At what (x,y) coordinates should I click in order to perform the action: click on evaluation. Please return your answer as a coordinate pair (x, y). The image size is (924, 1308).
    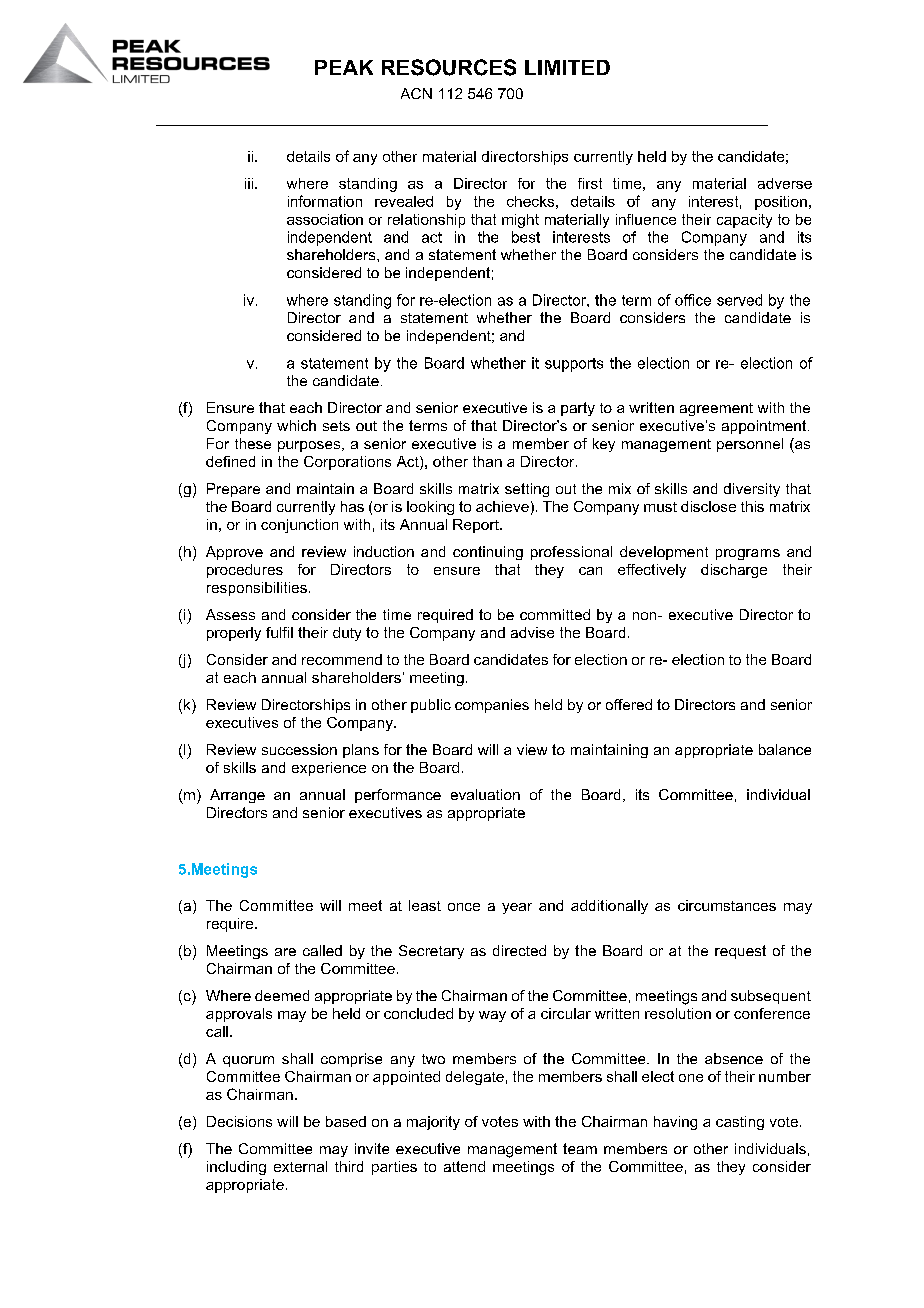
    Looking at the image, I should click on (485, 794).
